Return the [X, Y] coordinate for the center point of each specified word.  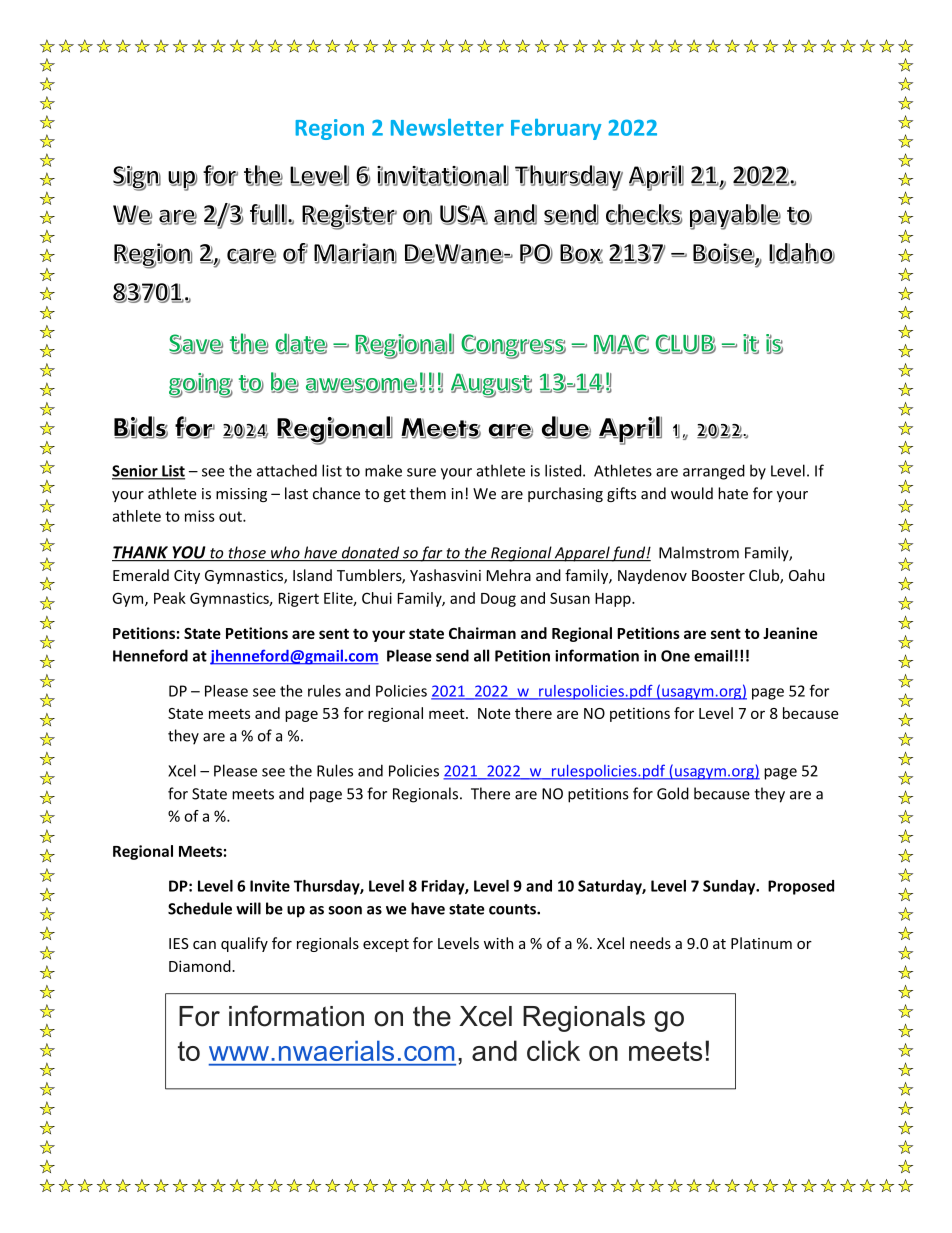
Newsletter [447, 127]
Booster [718, 575]
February [556, 129]
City [187, 577]
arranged [714, 472]
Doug [498, 600]
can [204, 945]
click [553, 1050]
